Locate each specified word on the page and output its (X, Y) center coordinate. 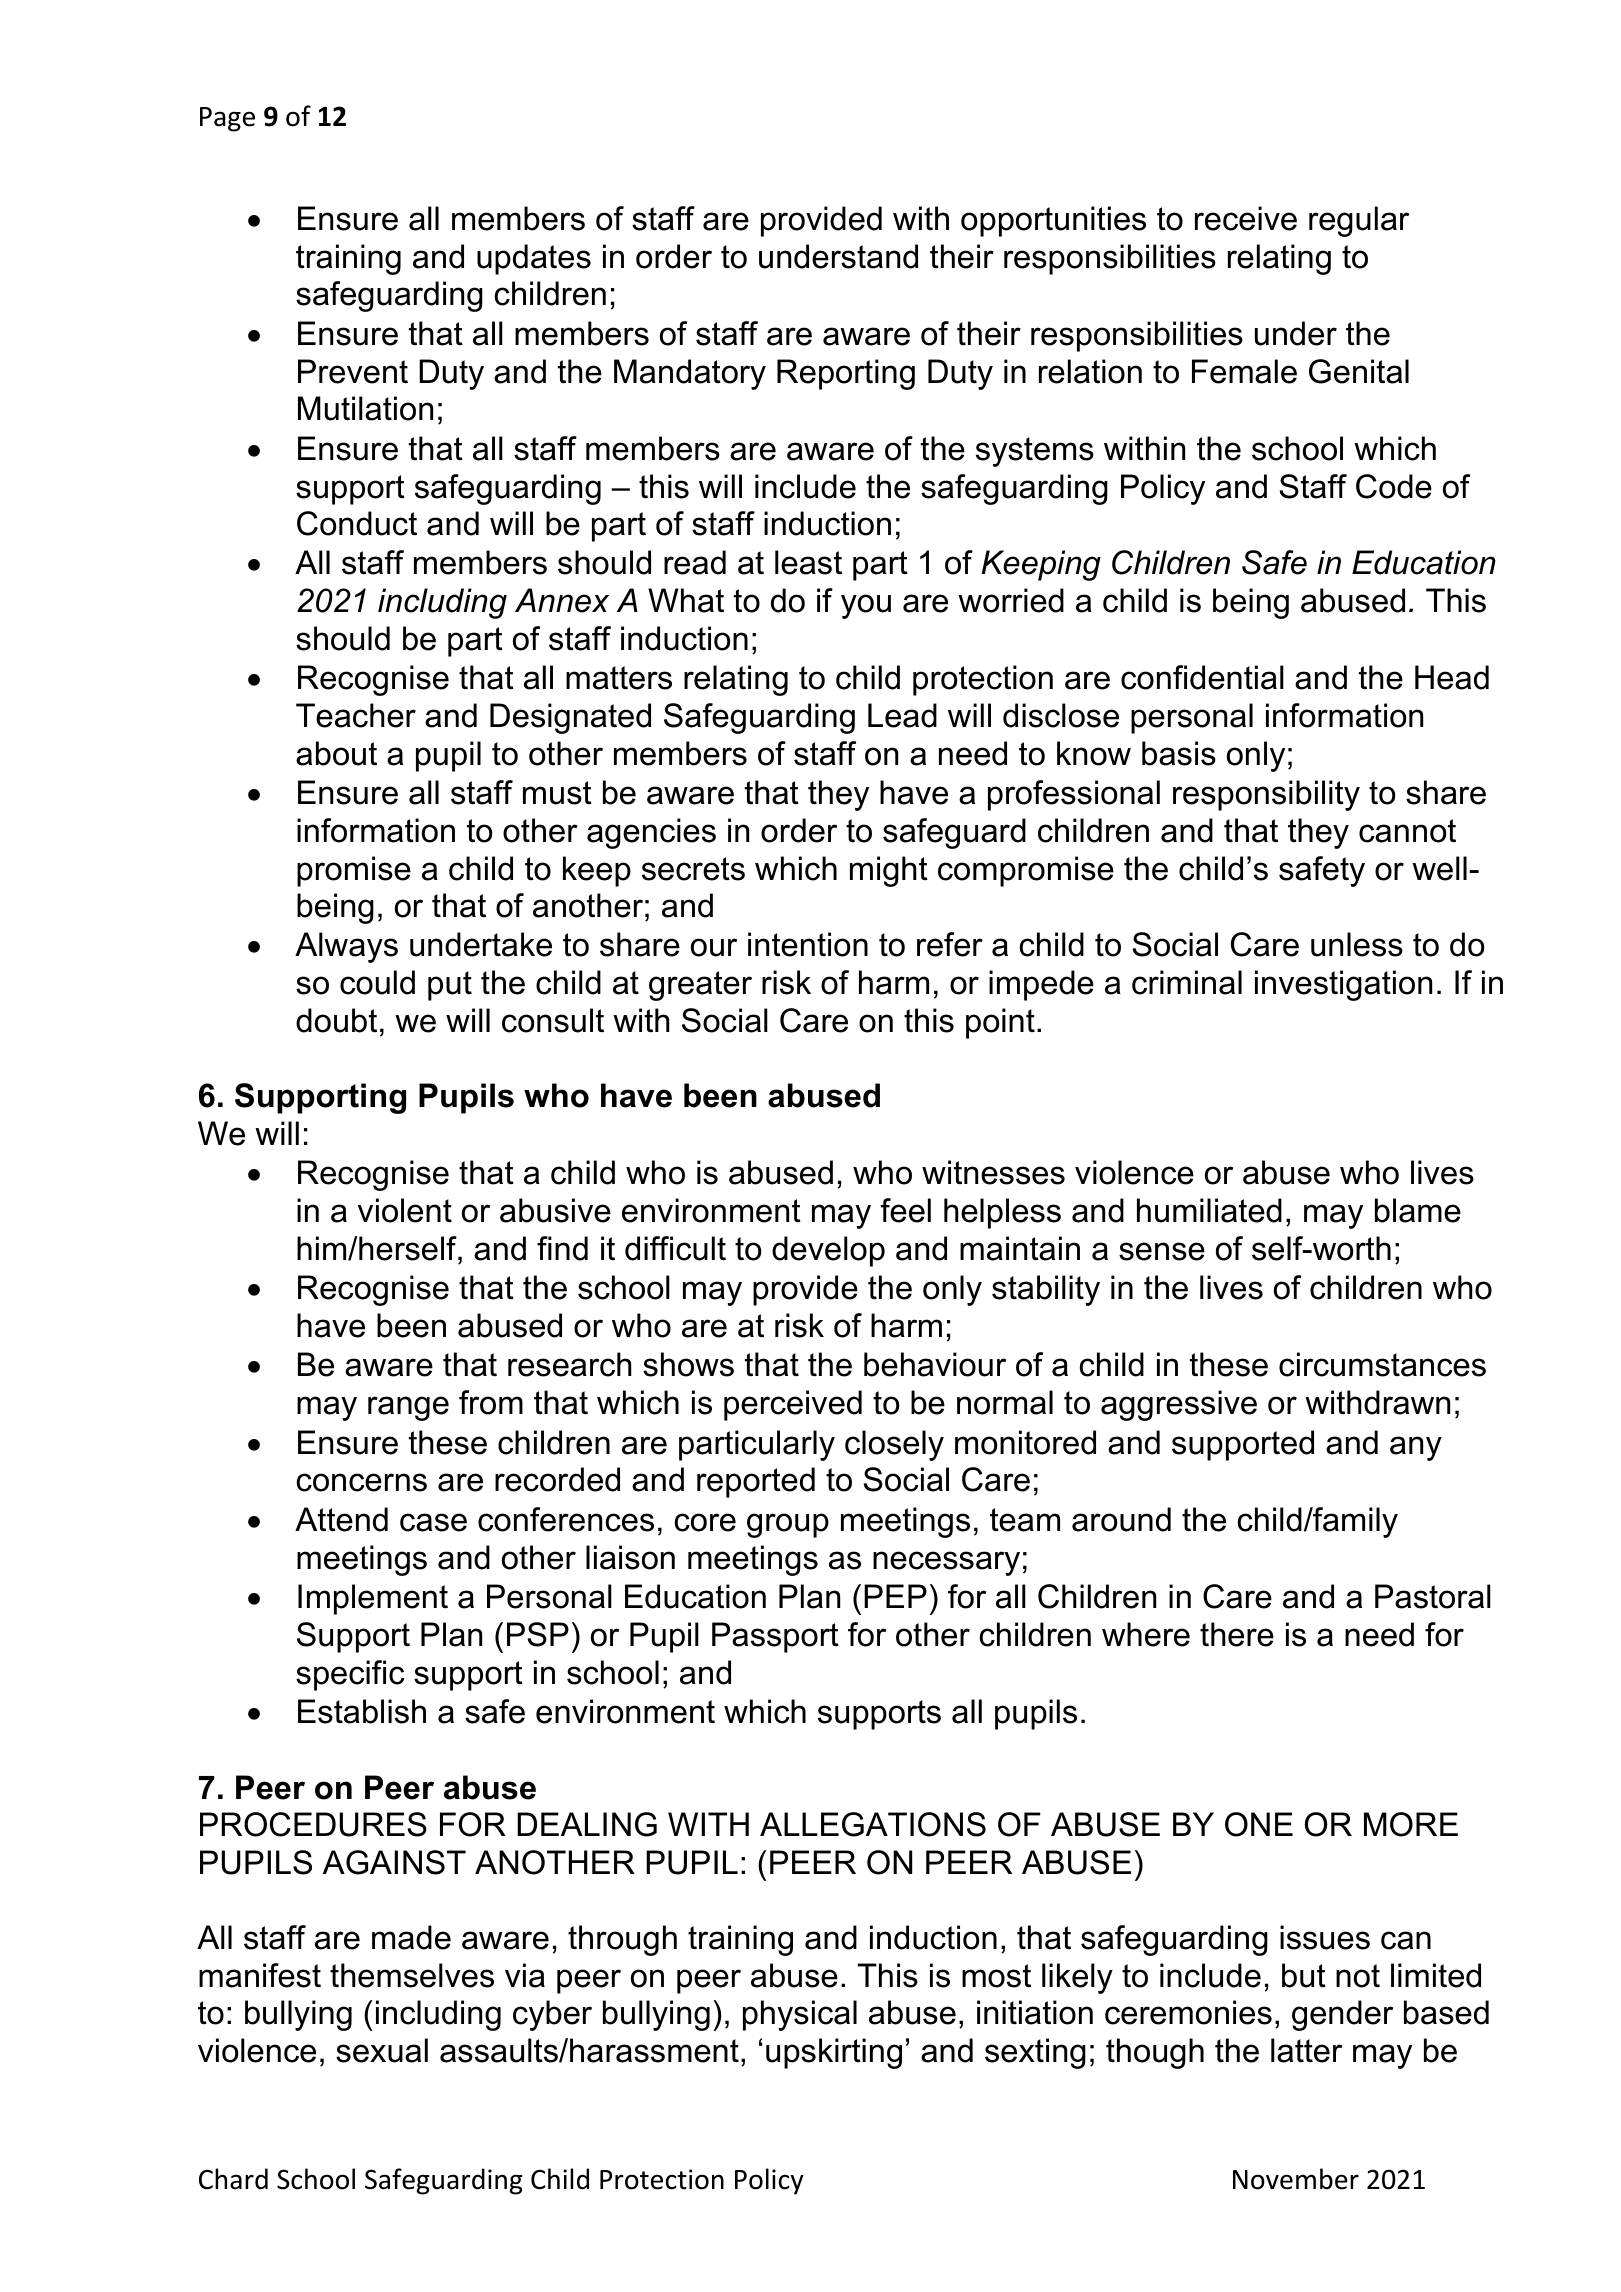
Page (227, 119)
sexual (382, 2050)
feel (906, 1210)
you (866, 606)
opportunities (1053, 221)
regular (1359, 221)
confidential (1202, 677)
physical (800, 2015)
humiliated (1209, 1210)
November (1296, 2179)
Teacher (356, 715)
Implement (373, 1599)
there (1237, 1634)
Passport (775, 1637)
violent (405, 1210)
